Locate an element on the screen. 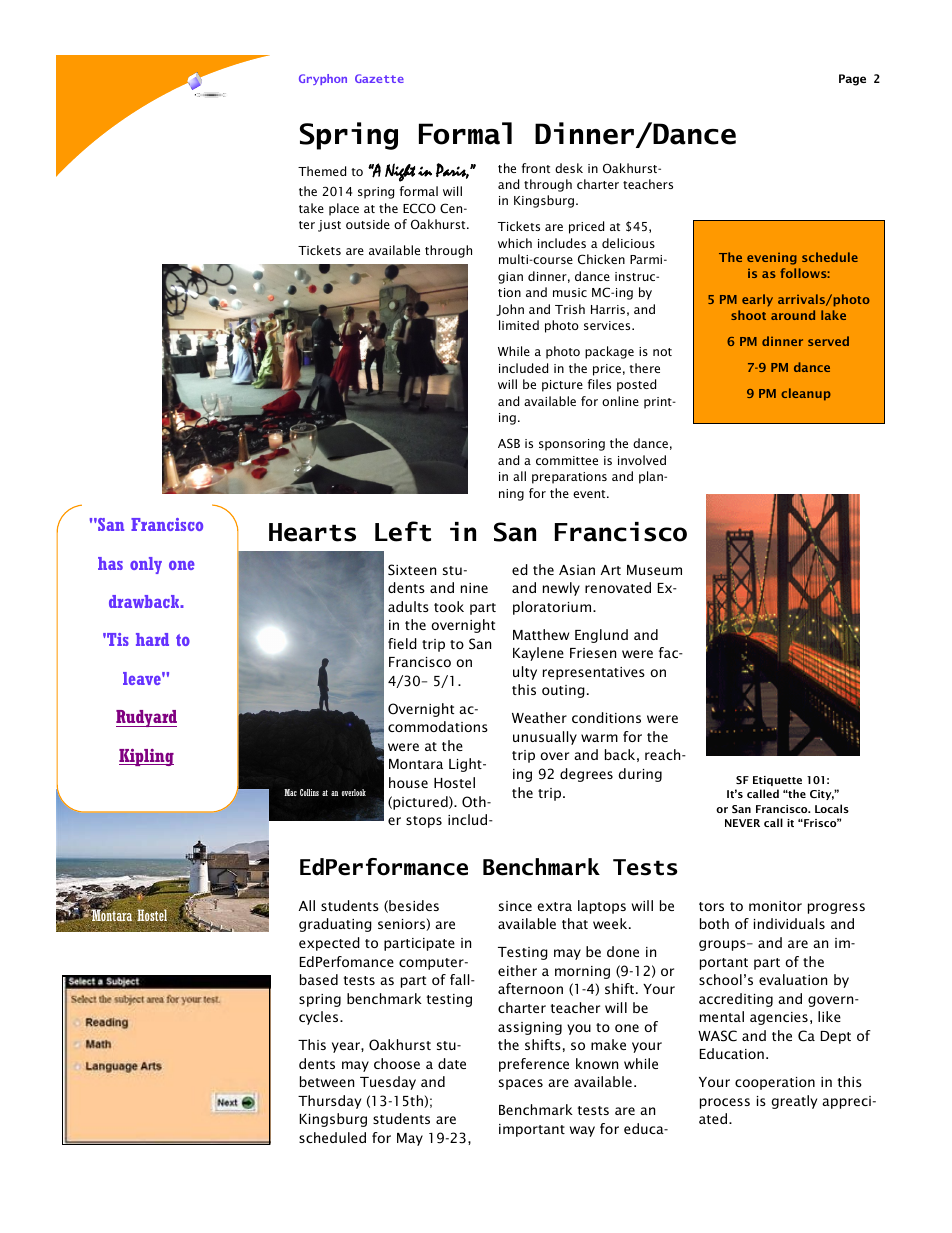 The height and width of the screenshot is (1233, 952). front is located at coordinates (536, 168).
